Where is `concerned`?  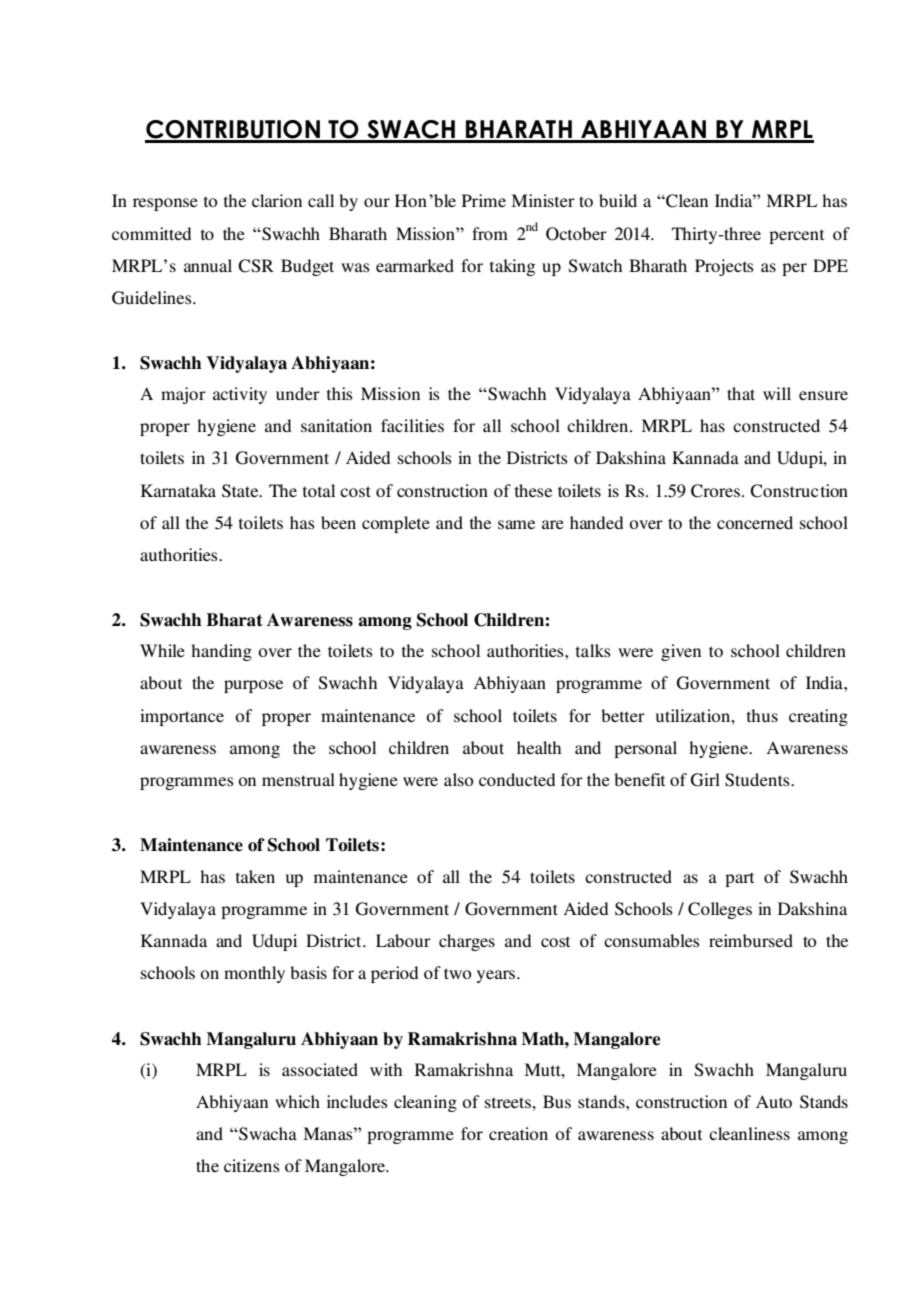 concerned is located at coordinates (755, 522).
